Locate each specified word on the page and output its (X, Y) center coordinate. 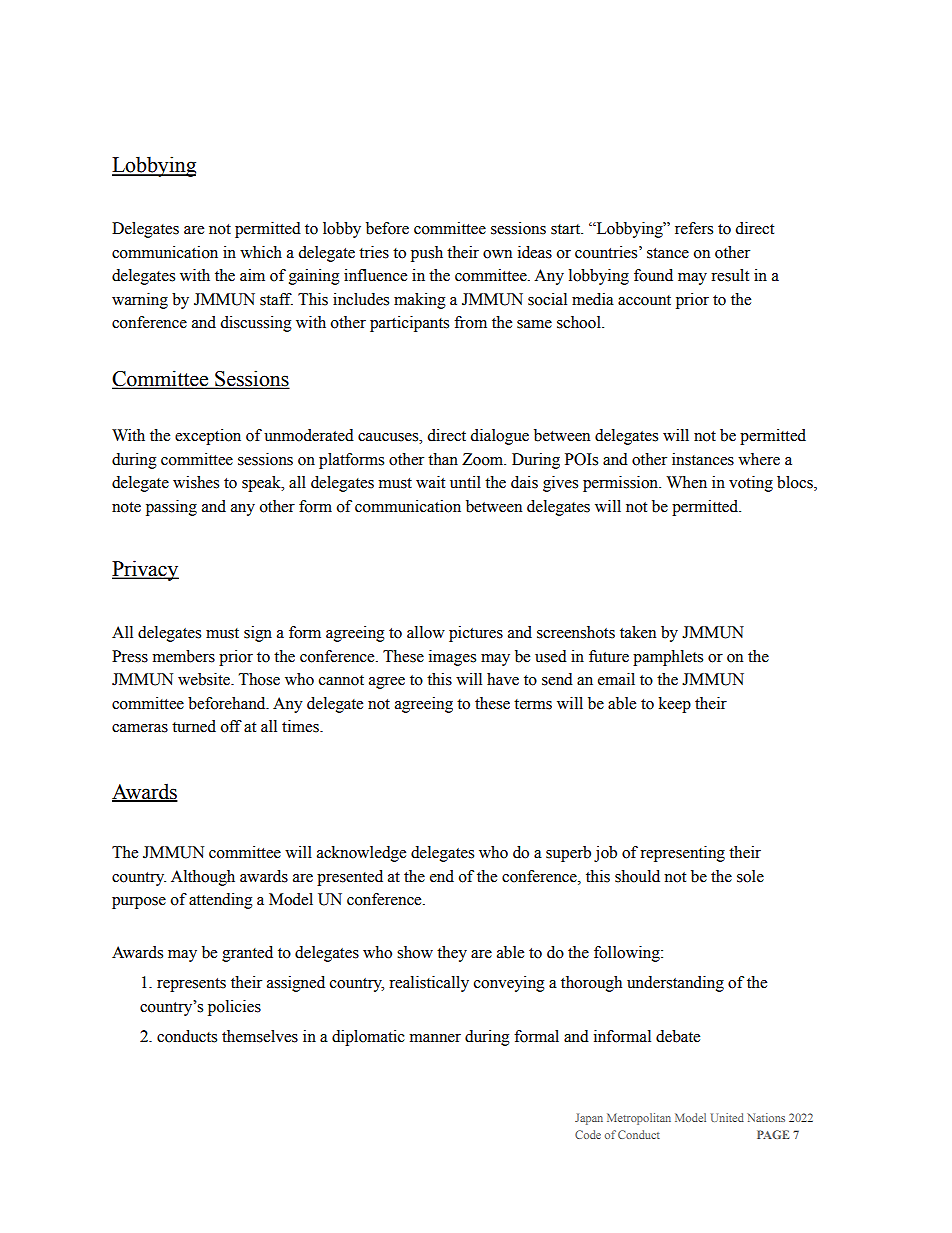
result (730, 275)
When (687, 482)
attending (221, 901)
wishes (196, 482)
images (452, 658)
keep (675, 705)
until (465, 482)
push (427, 254)
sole (750, 876)
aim (252, 275)
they (452, 954)
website (205, 679)
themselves (260, 1036)
